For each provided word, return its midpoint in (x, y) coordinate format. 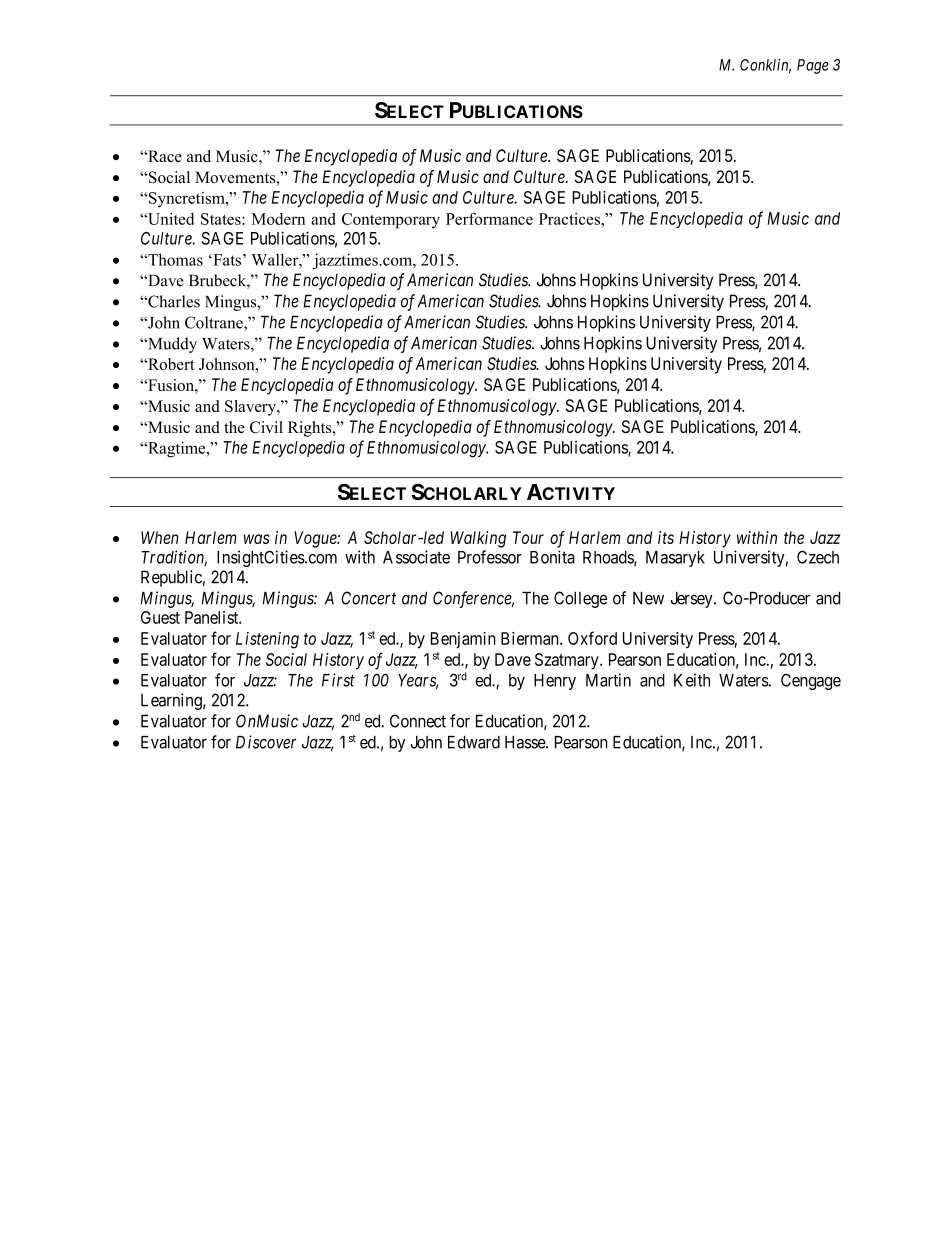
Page (813, 66)
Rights (311, 429)
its (666, 537)
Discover (266, 742)
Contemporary (391, 221)
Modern (278, 219)
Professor (490, 557)
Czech (818, 557)
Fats (226, 260)
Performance (489, 218)
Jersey (693, 599)
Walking (478, 539)
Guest (160, 617)
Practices (570, 219)
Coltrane (215, 323)
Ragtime (177, 449)
